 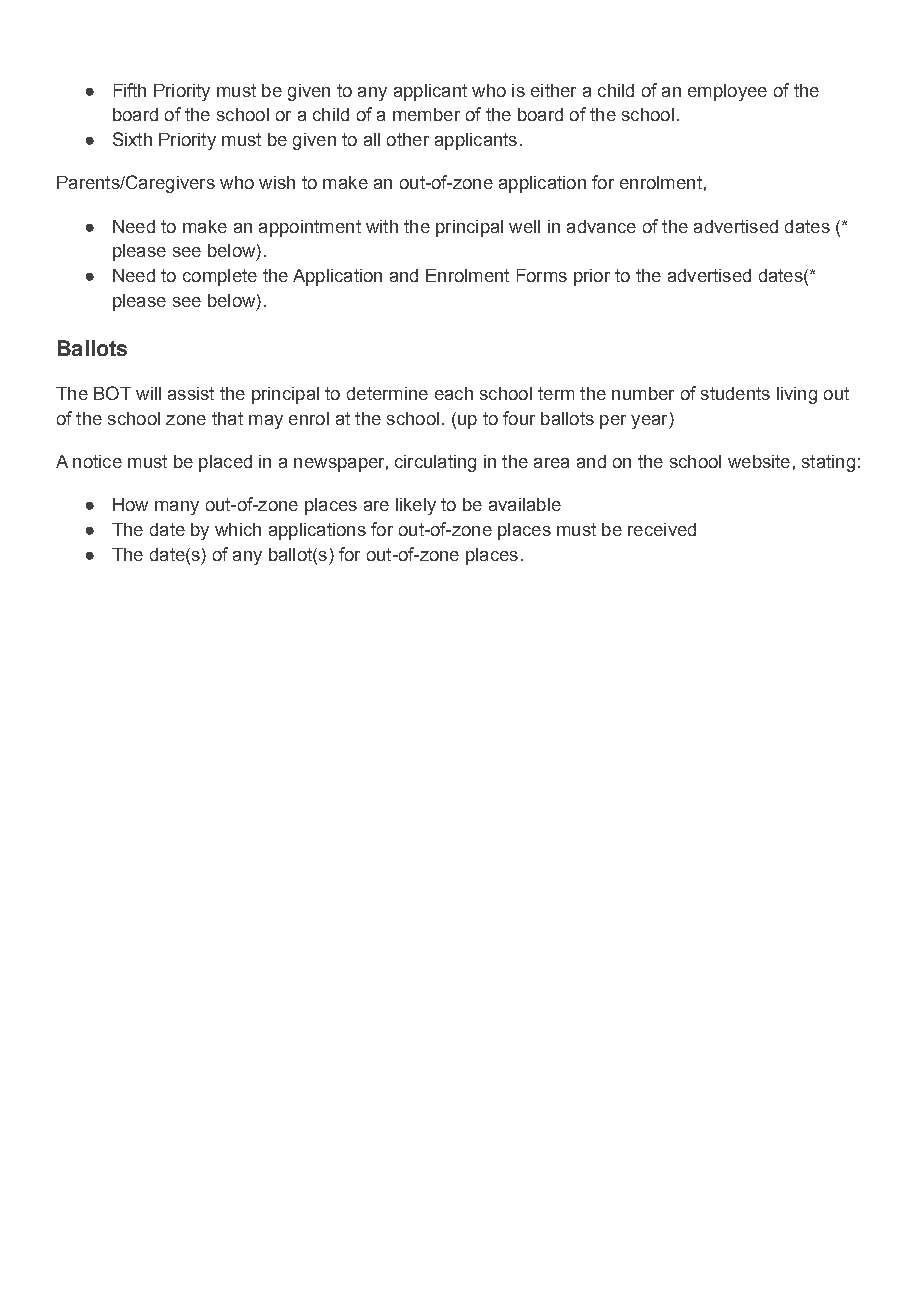 I want to click on many, so click(x=177, y=508).
